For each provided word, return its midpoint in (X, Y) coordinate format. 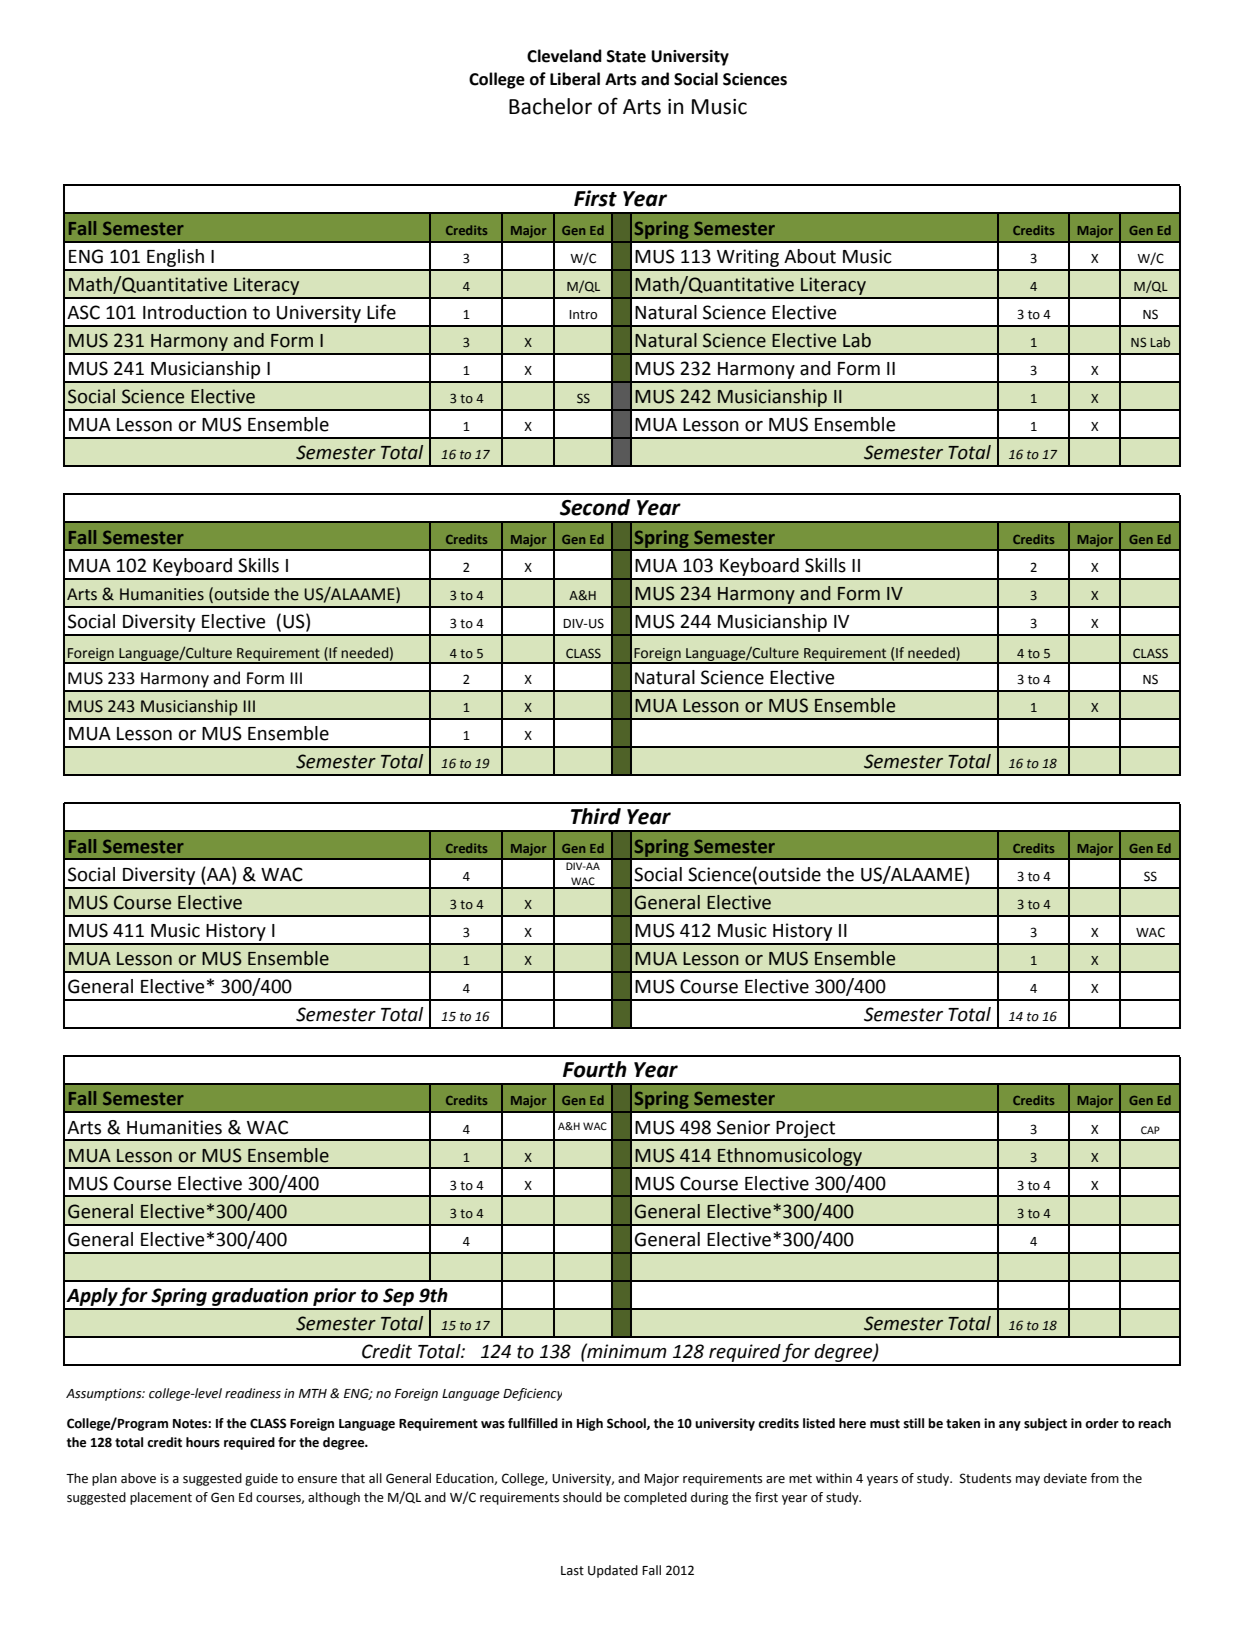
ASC (83, 312)
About (810, 256)
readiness (253, 1393)
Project (806, 1130)
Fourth (595, 1069)
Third (596, 816)
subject (1045, 1424)
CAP (1150, 1130)
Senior (743, 1127)
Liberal (575, 79)
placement (161, 1498)
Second (595, 507)
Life (381, 312)
